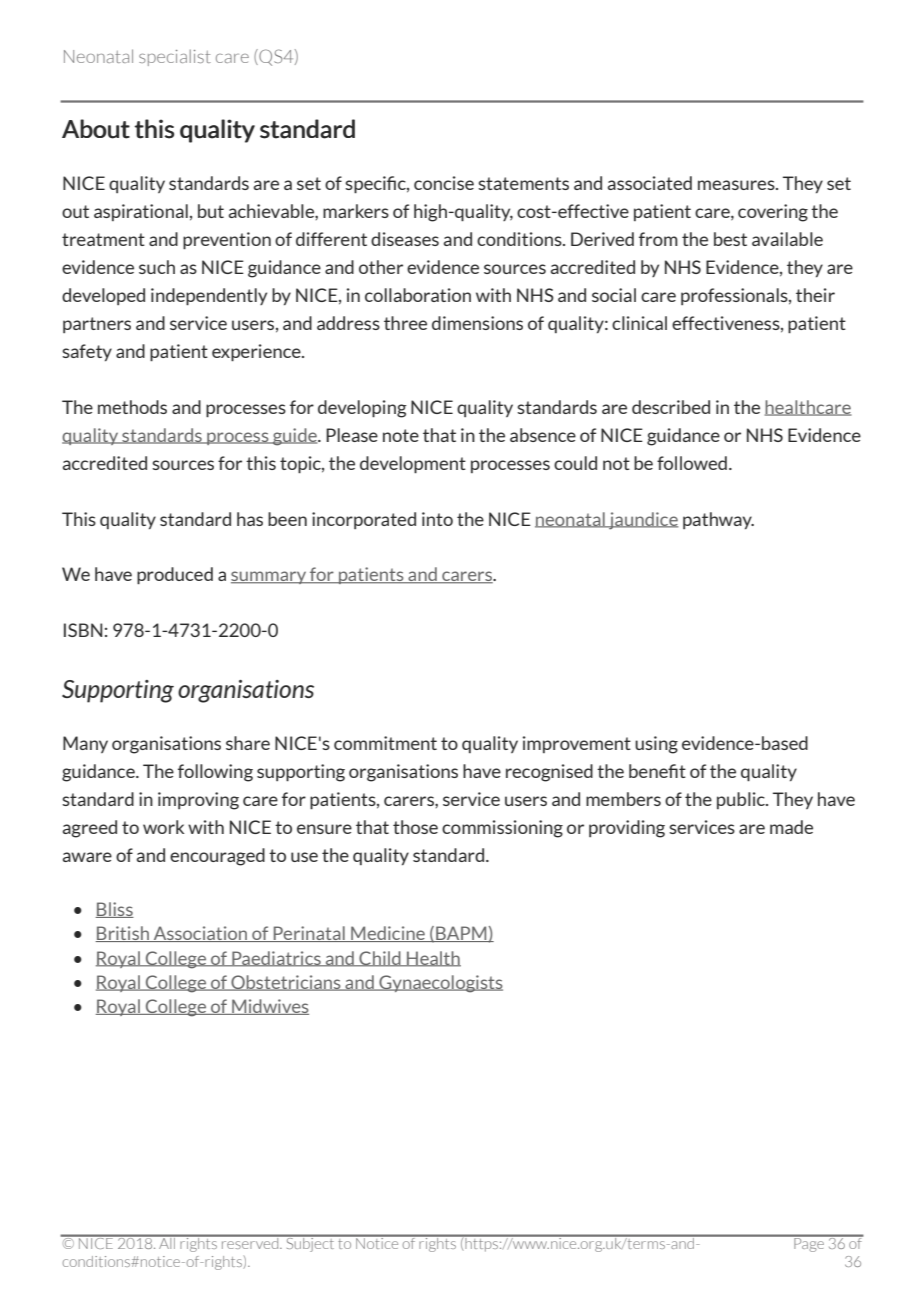 The width and height of the page is (924, 1308). I want to click on measures, so click(737, 185).
